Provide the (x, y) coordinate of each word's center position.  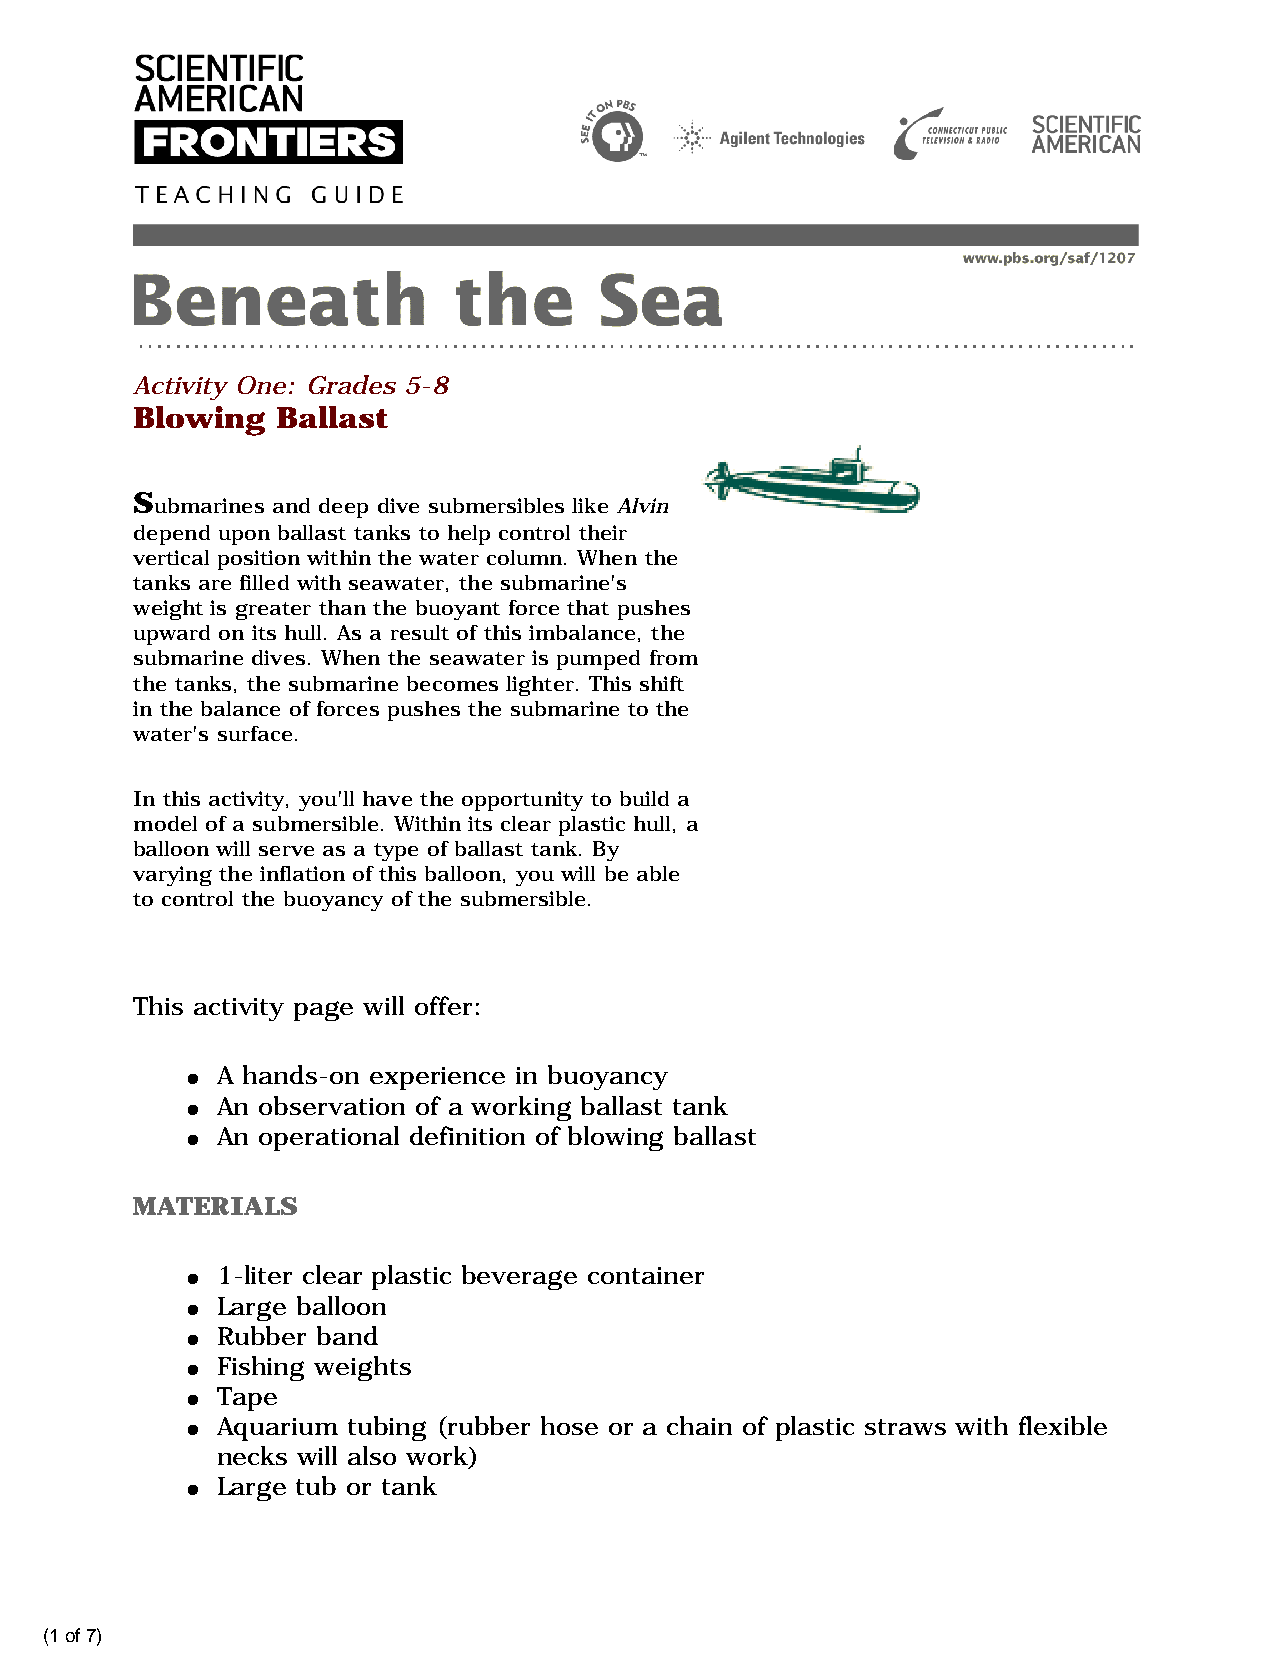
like (590, 505)
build (644, 798)
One (262, 385)
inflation (302, 873)
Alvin (642, 505)
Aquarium (277, 1429)
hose (569, 1425)
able (658, 873)
